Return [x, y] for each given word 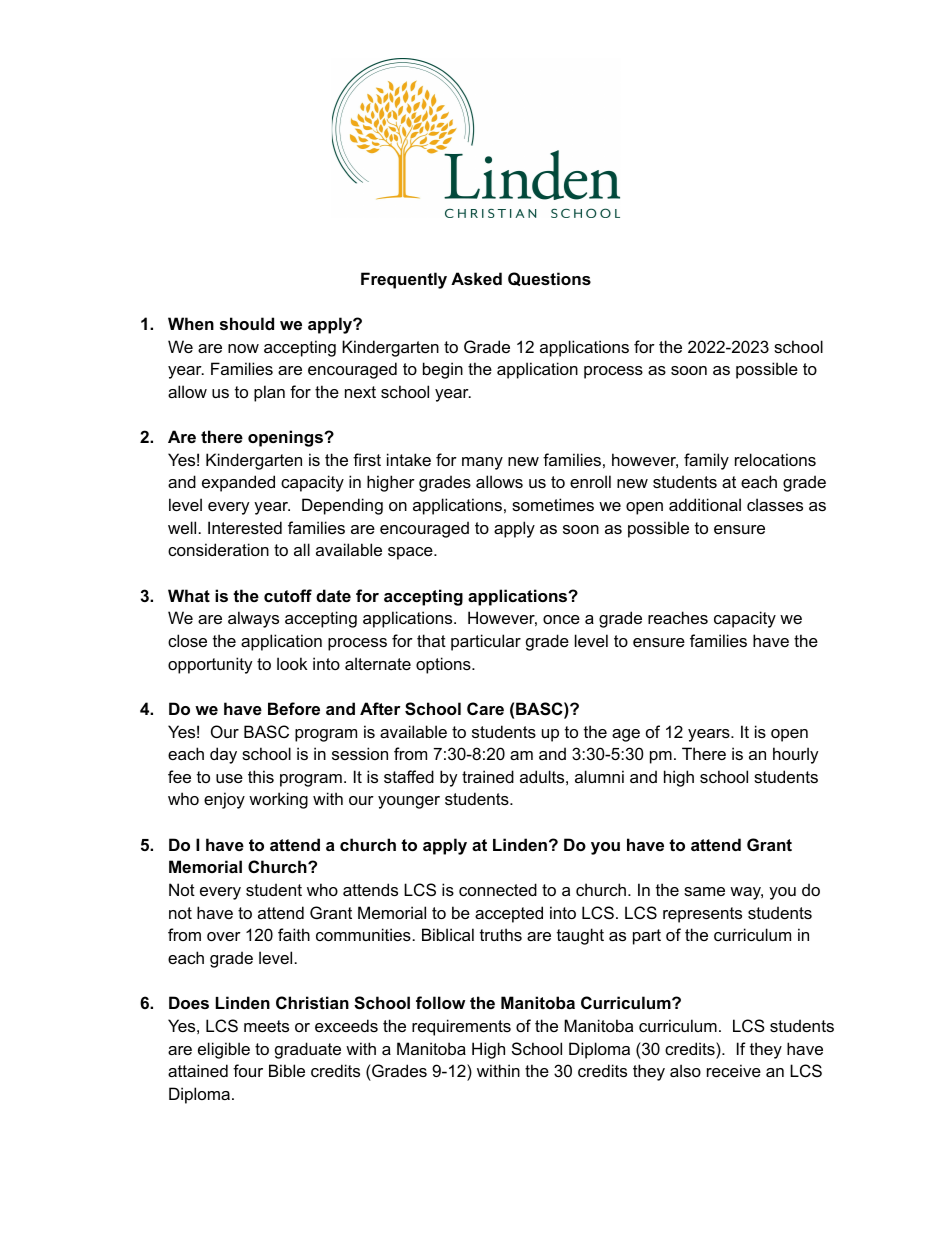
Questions [549, 279]
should [247, 323]
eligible [224, 1050]
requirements [461, 1027]
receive [734, 1070]
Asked [476, 278]
